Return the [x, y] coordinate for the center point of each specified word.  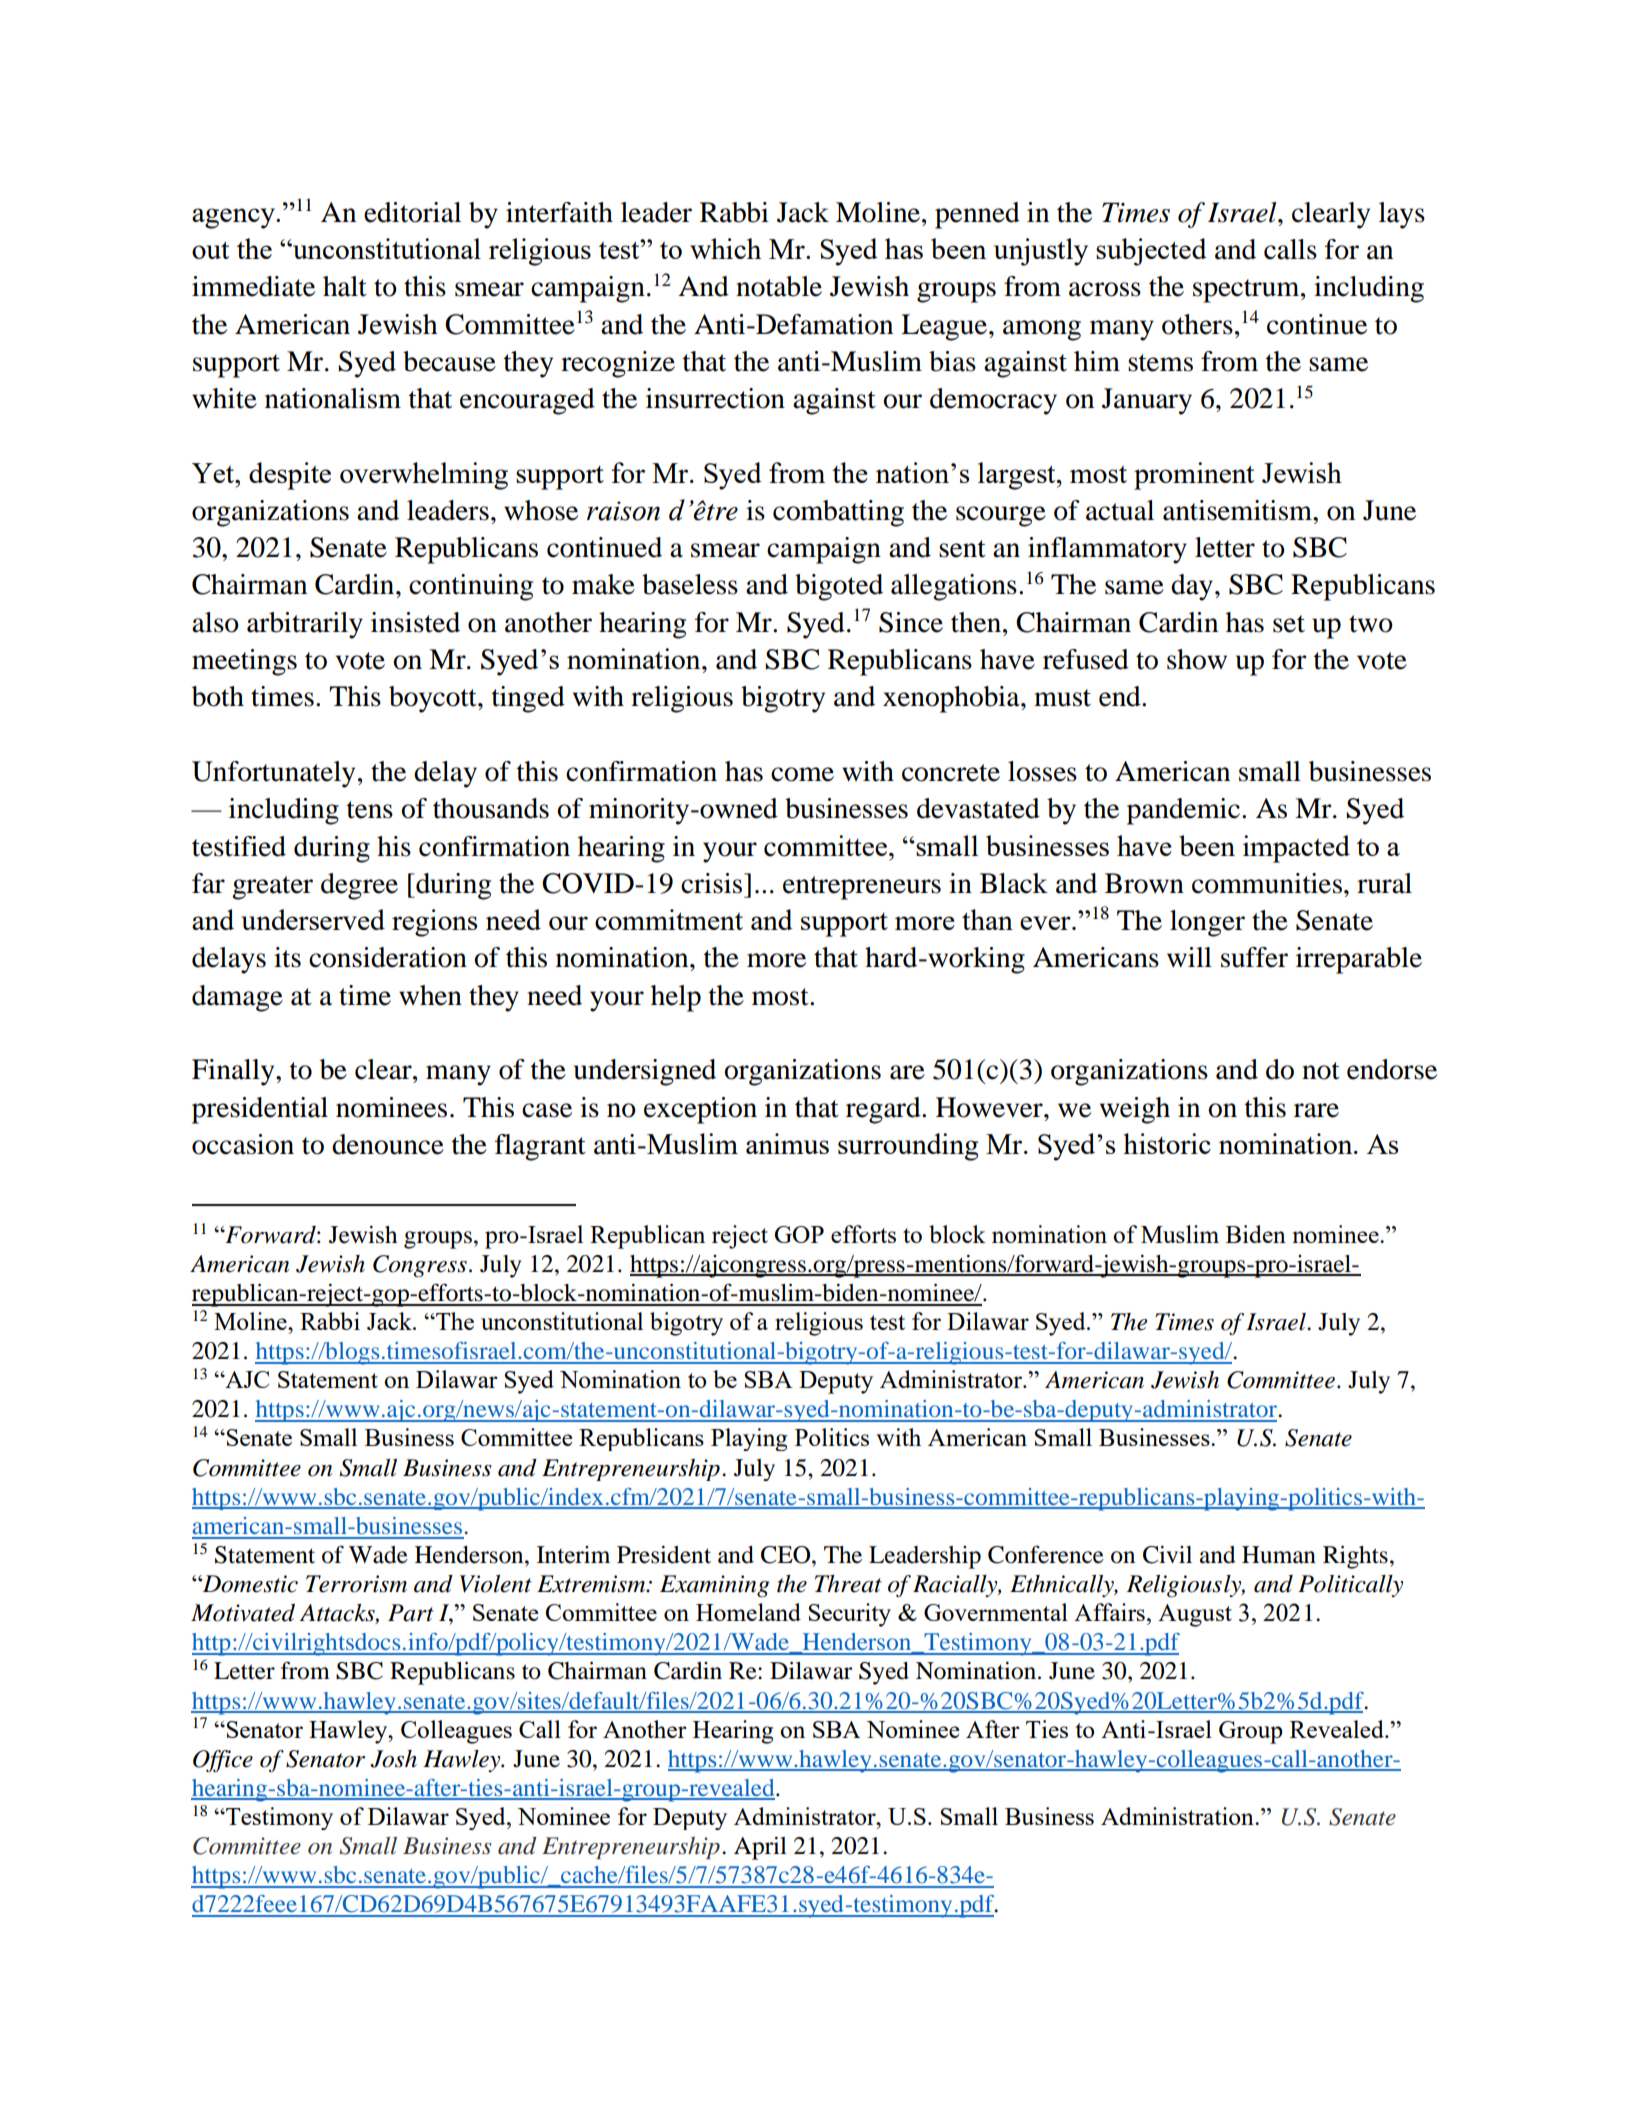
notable [779, 286]
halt [345, 286]
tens [370, 810]
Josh [393, 1759]
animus [787, 1143]
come [802, 774]
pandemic [1185, 811]
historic [1167, 1143]
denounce [388, 1144]
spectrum [1247, 291]
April [760, 1848]
